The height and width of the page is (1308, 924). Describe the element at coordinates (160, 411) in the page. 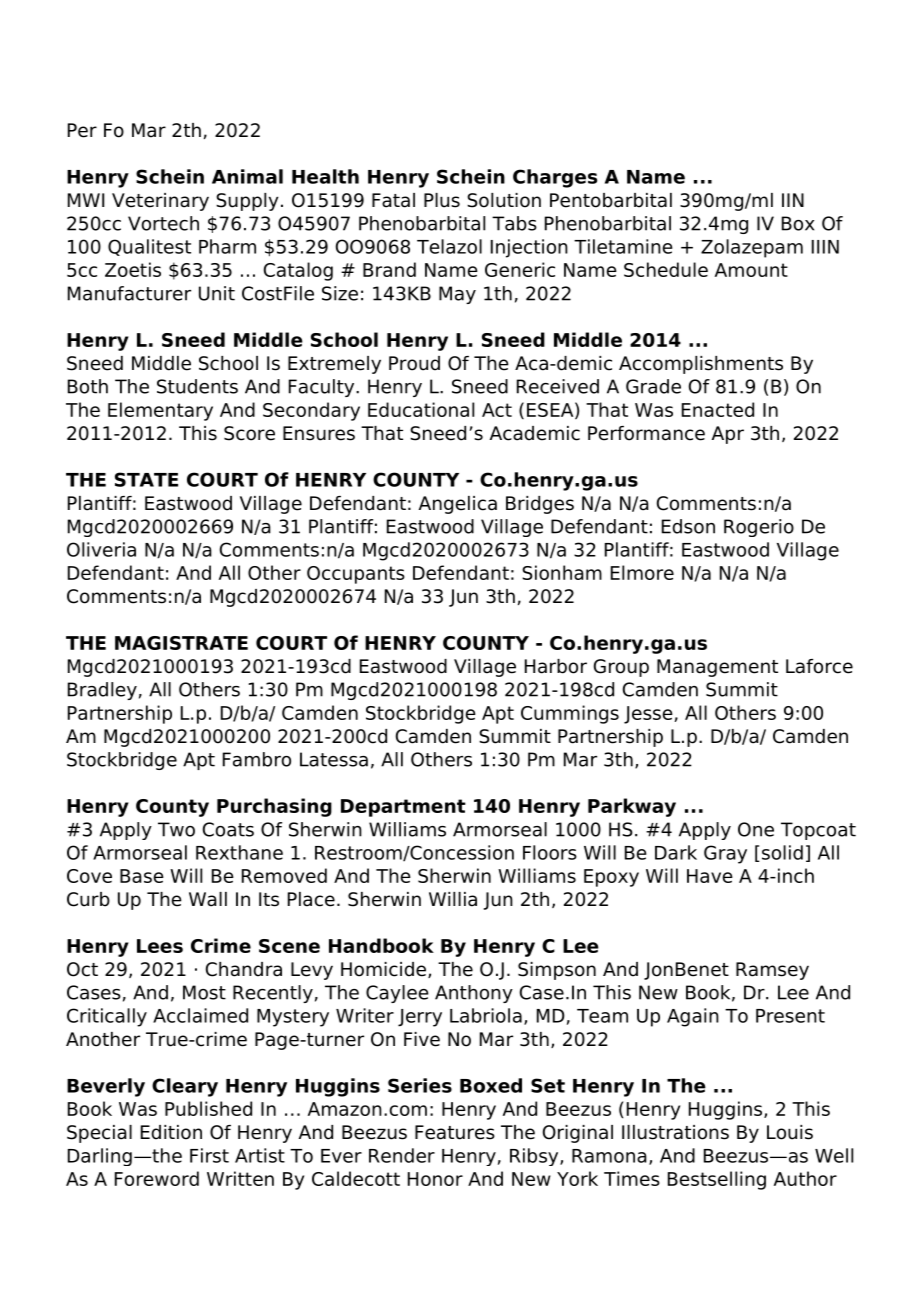

I see `Elementary` at that location.
